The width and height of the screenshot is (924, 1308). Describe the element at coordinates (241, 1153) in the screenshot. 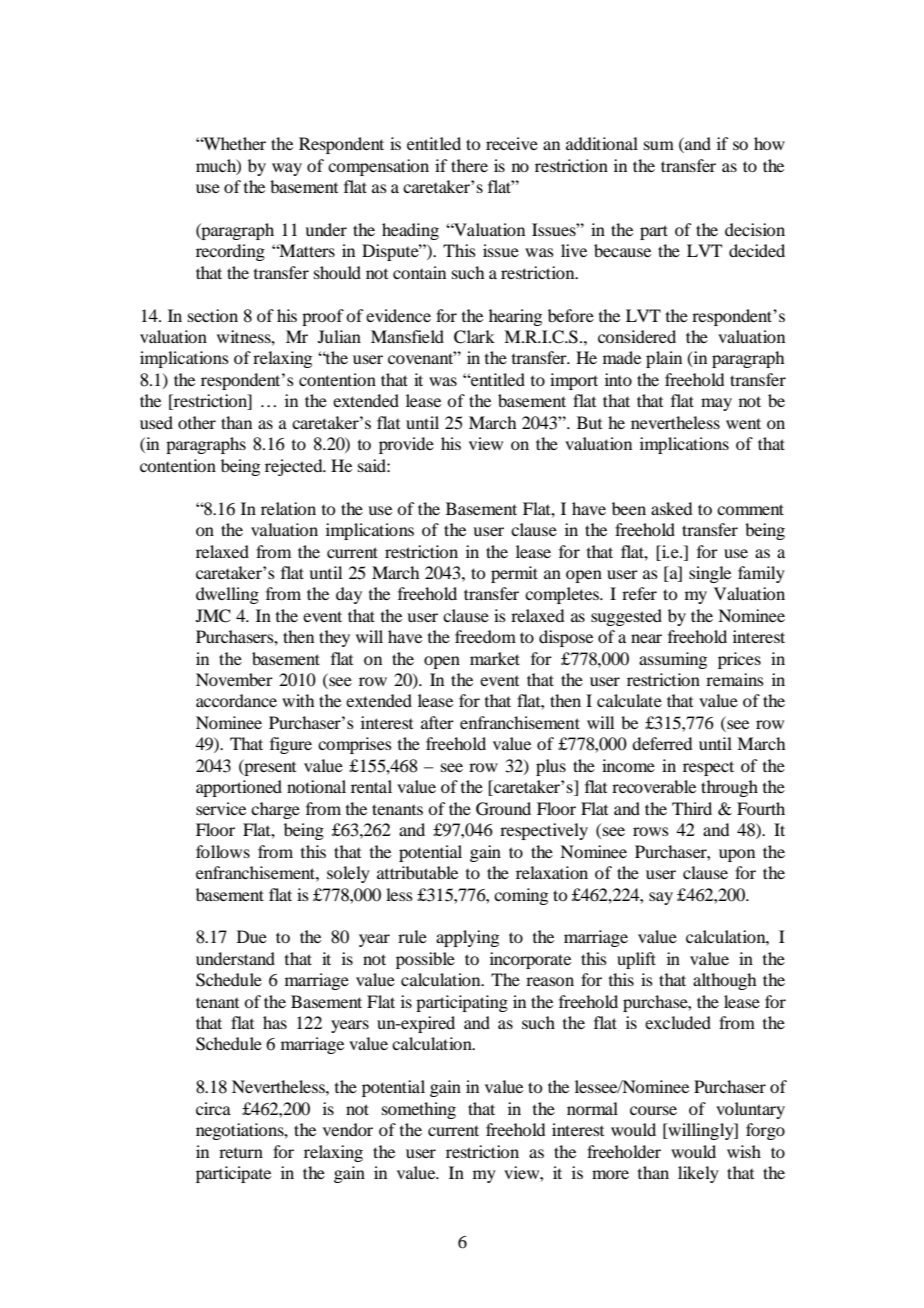

I see `return` at that location.
